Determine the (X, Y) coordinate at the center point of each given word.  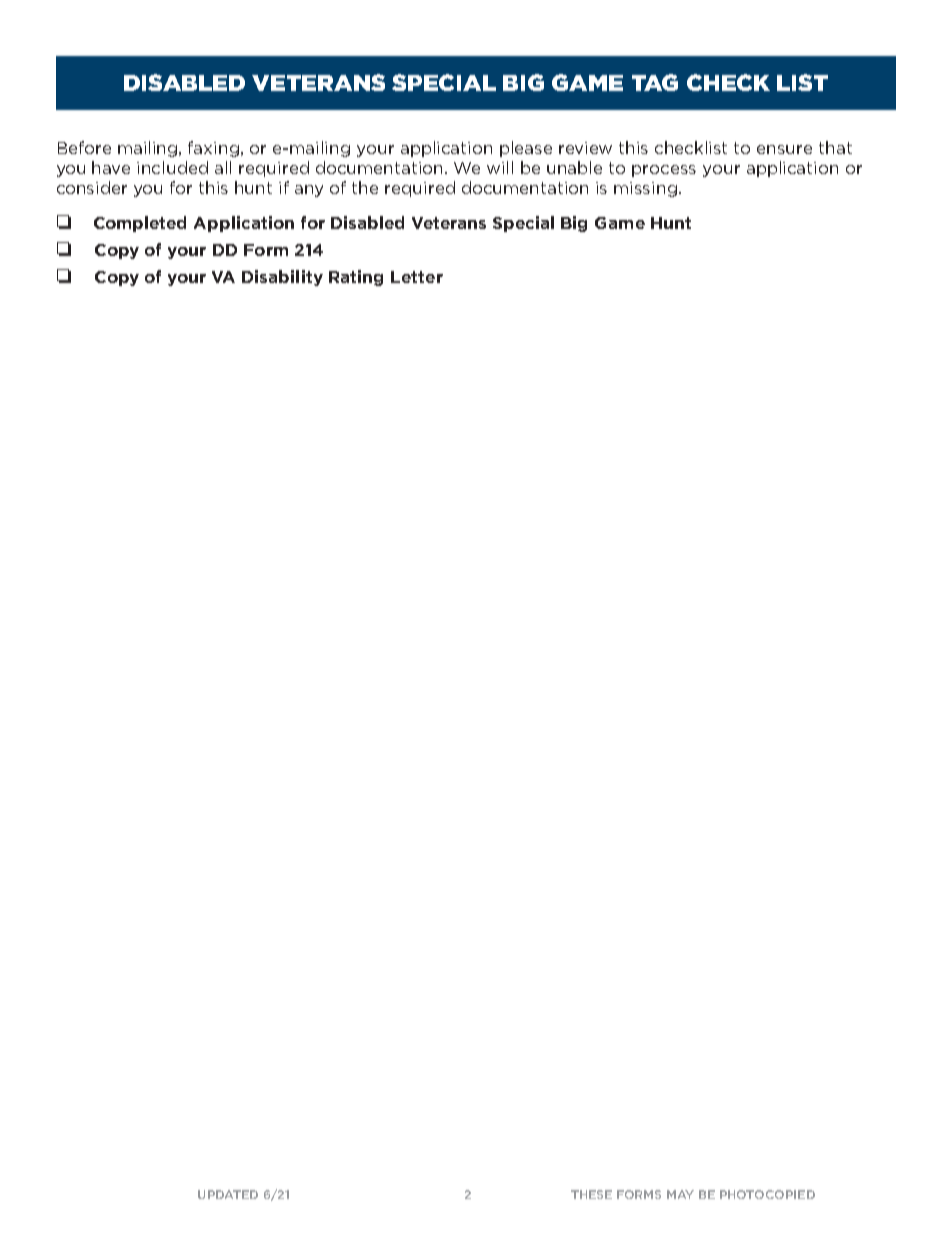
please (526, 149)
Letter (417, 277)
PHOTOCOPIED (767, 1194)
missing (645, 189)
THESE (591, 1194)
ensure (784, 149)
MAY (680, 1194)
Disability (282, 278)
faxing (213, 149)
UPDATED (228, 1194)
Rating (356, 278)
